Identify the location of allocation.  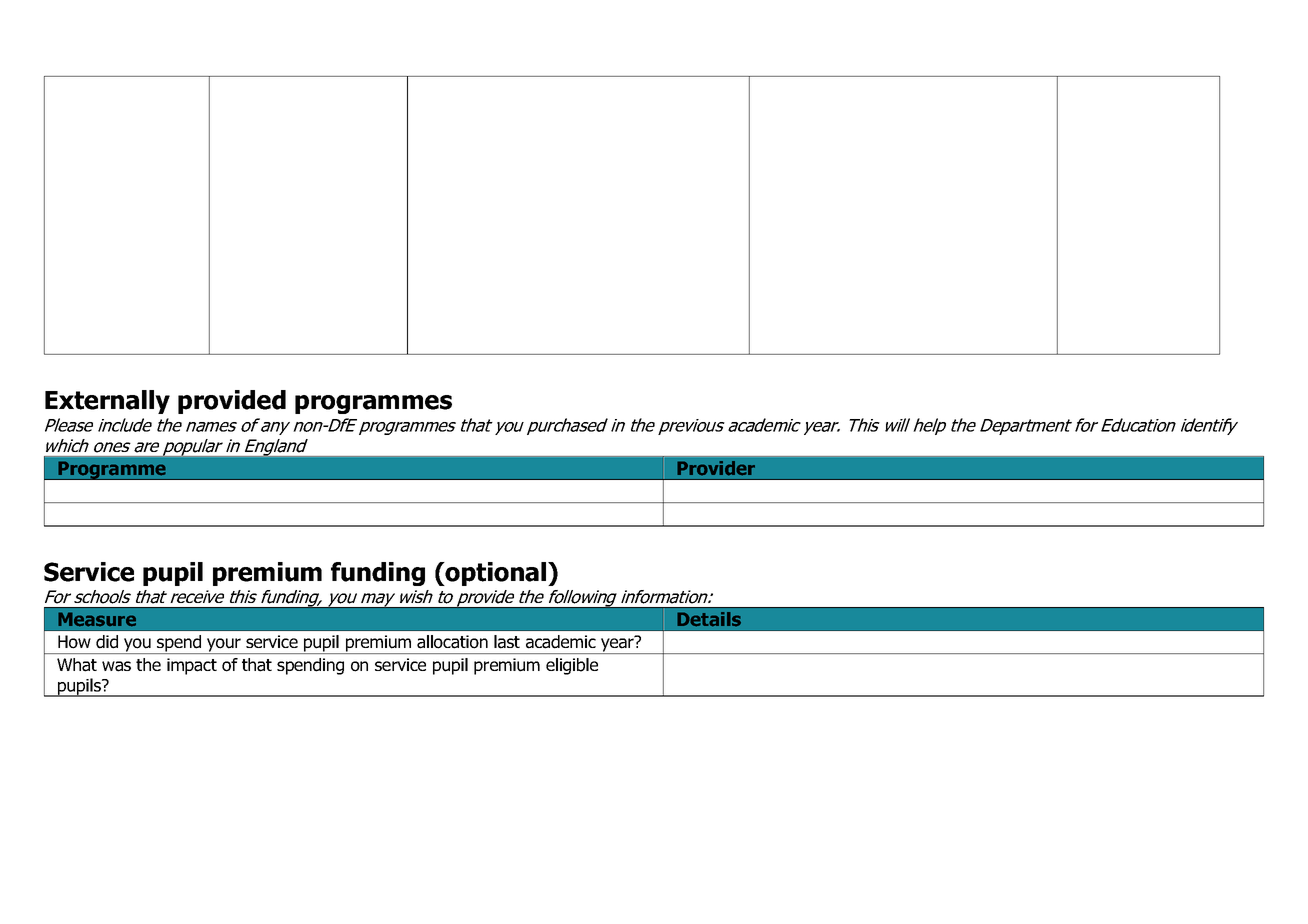
(452, 642).
